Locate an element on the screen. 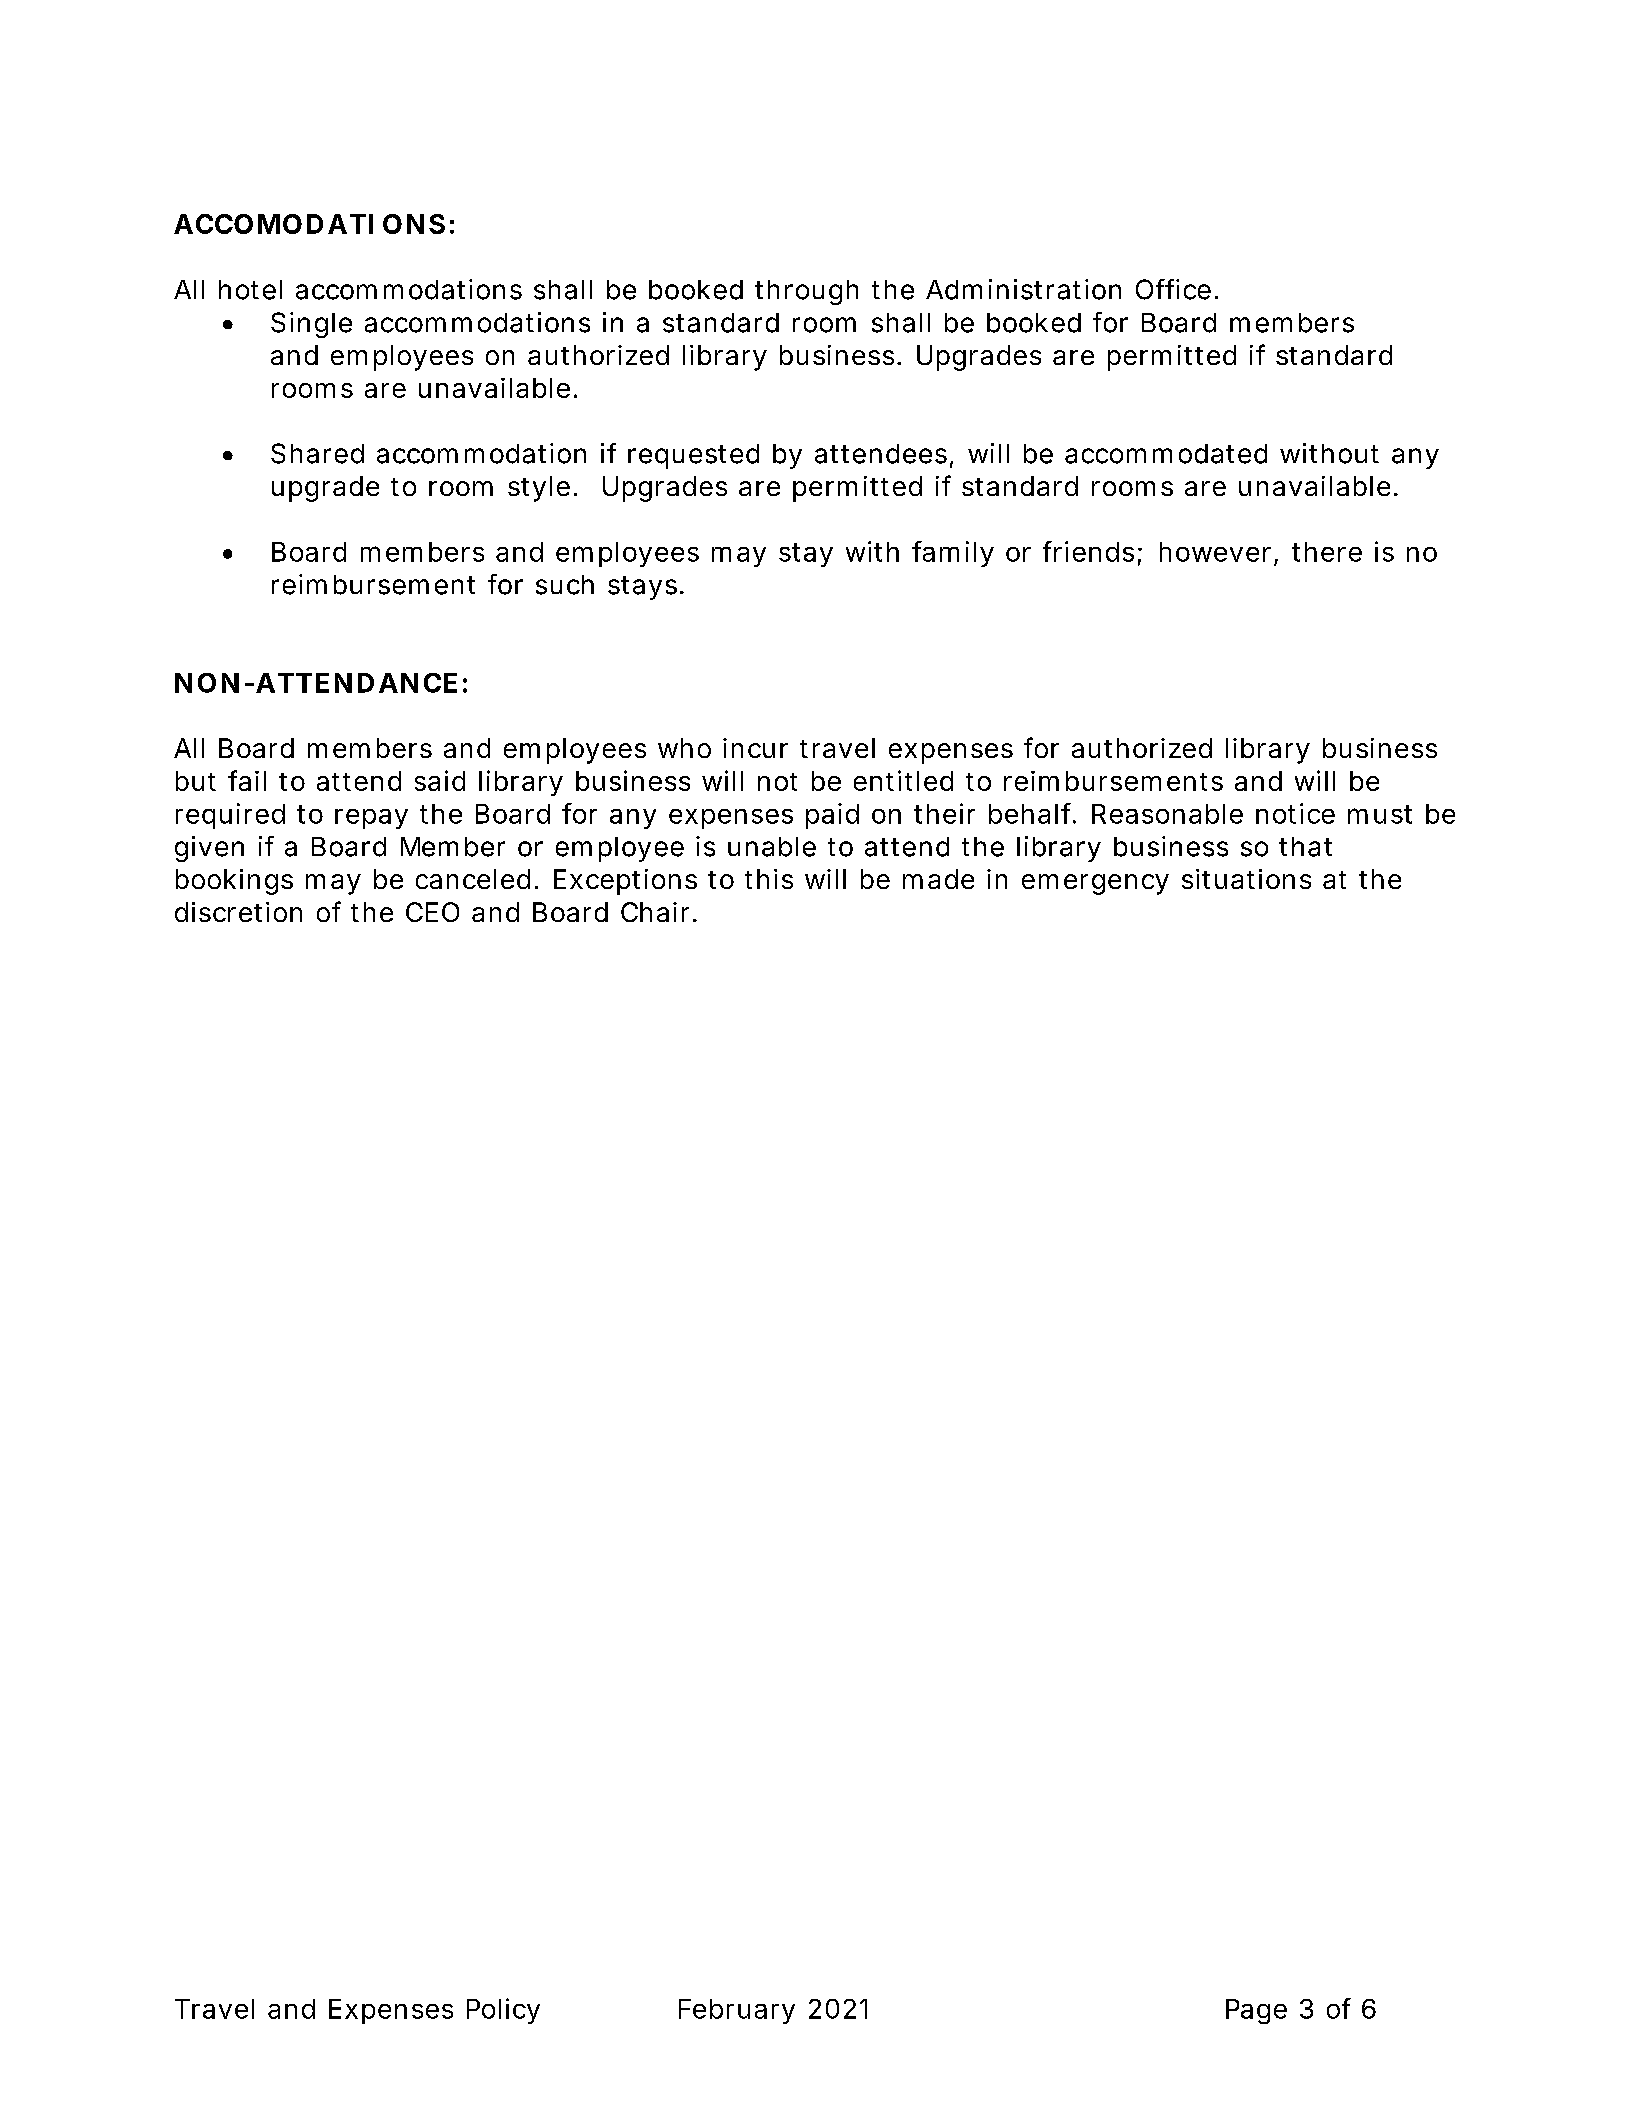 The height and width of the screenshot is (2120, 1638). Policy is located at coordinates (503, 2011).
